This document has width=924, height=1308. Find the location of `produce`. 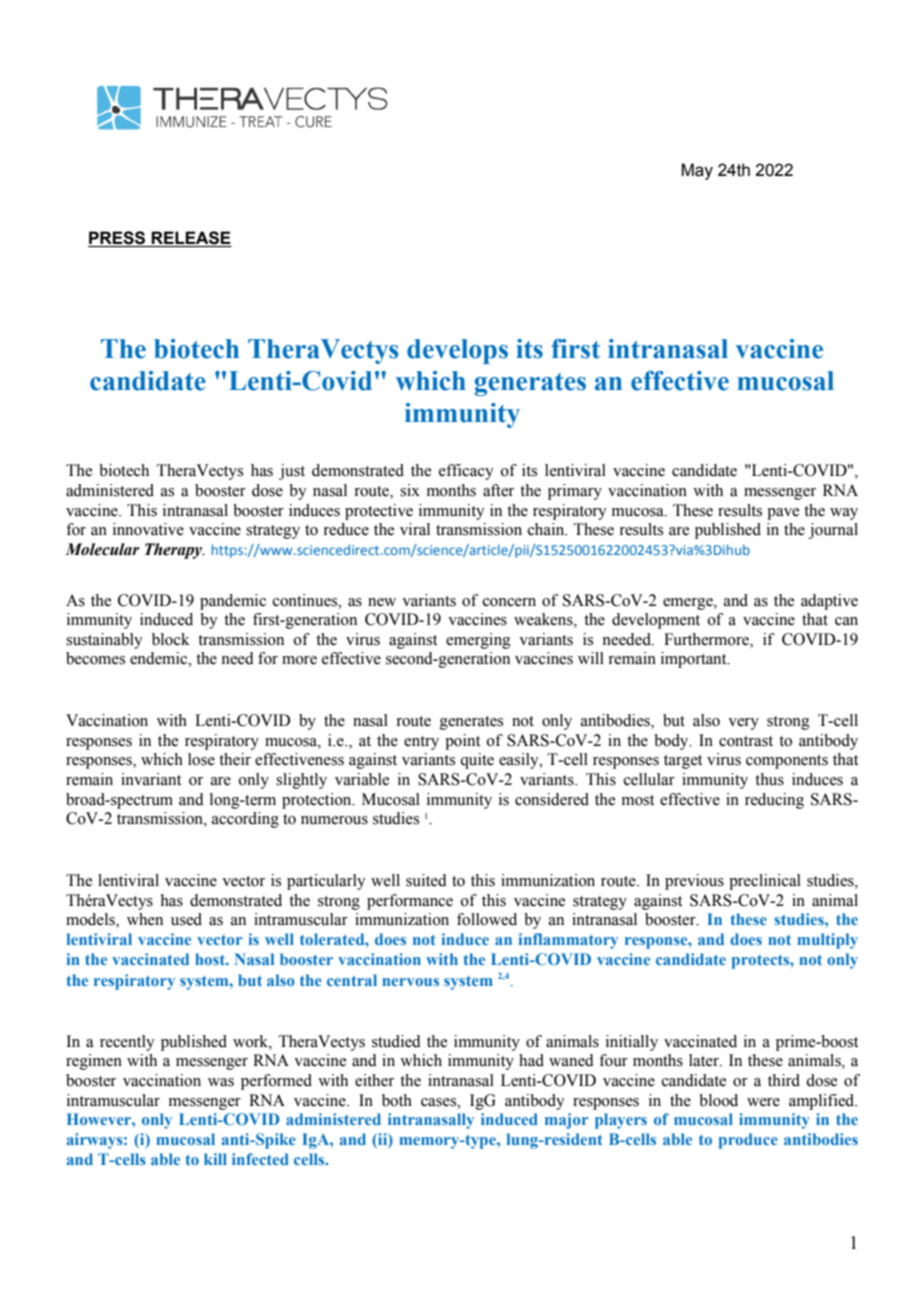

produce is located at coordinates (748, 1141).
